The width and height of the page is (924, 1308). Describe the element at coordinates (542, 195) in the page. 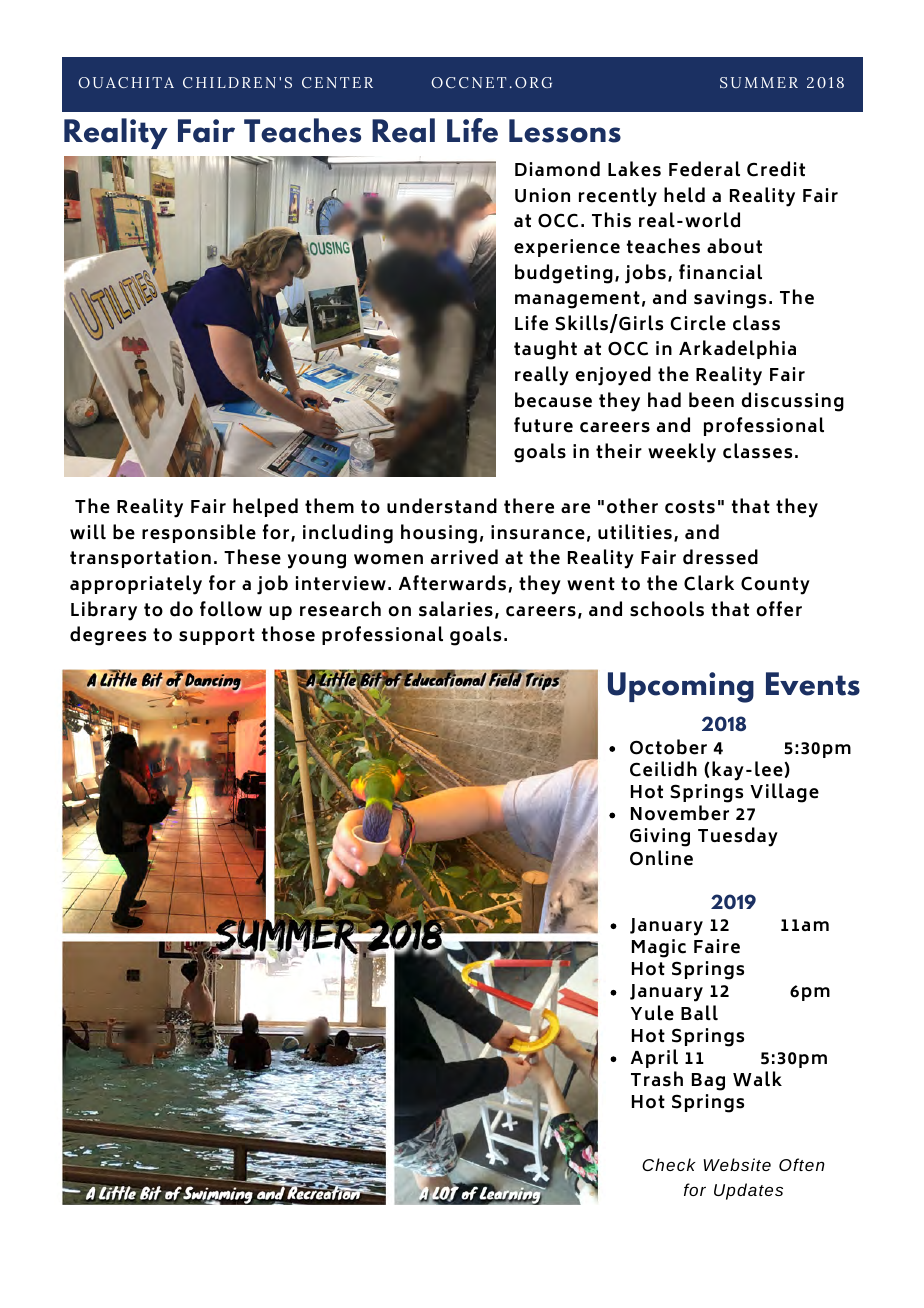

I see `Union` at that location.
